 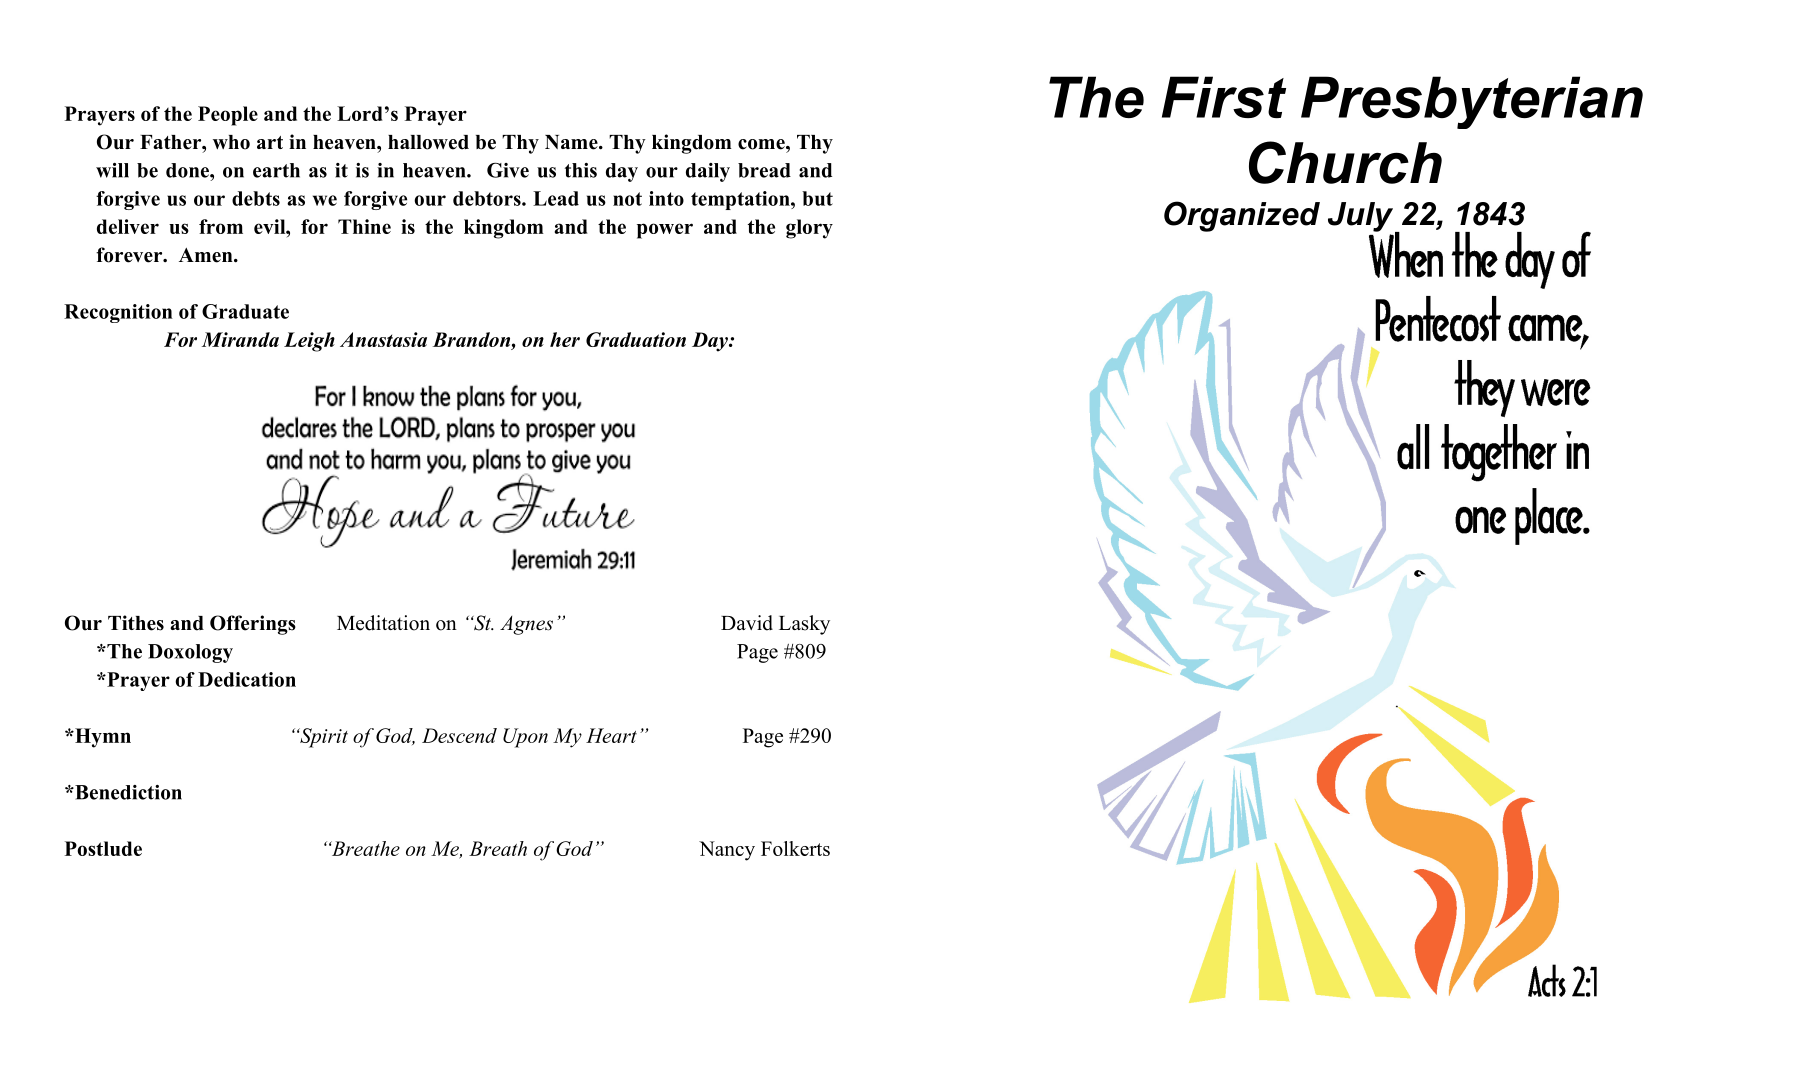 What do you see at coordinates (727, 851) in the screenshot?
I see `Nancy` at bounding box center [727, 851].
